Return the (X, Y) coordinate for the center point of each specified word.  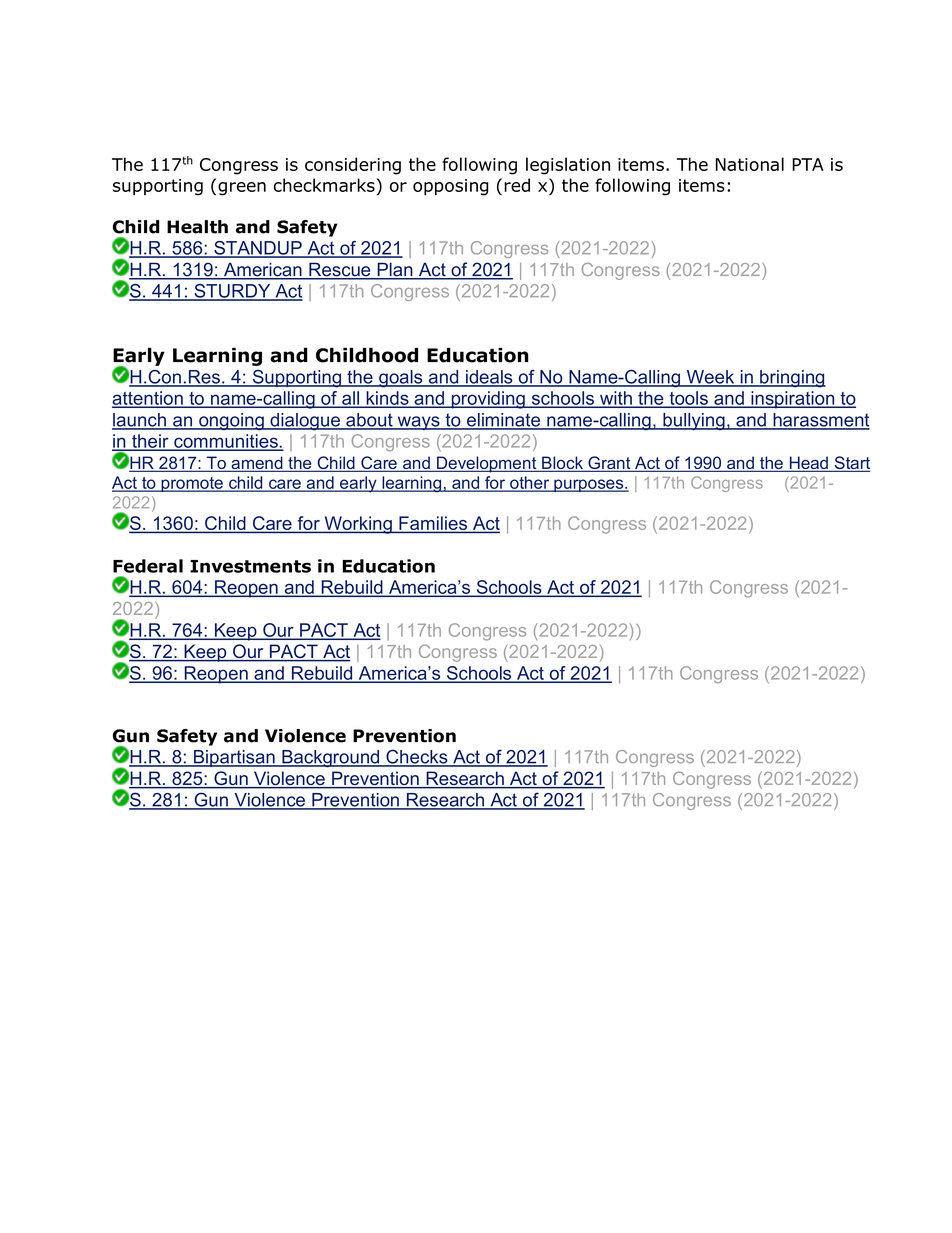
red (517, 185)
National (750, 164)
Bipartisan (234, 758)
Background (330, 759)
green (242, 189)
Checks (417, 757)
